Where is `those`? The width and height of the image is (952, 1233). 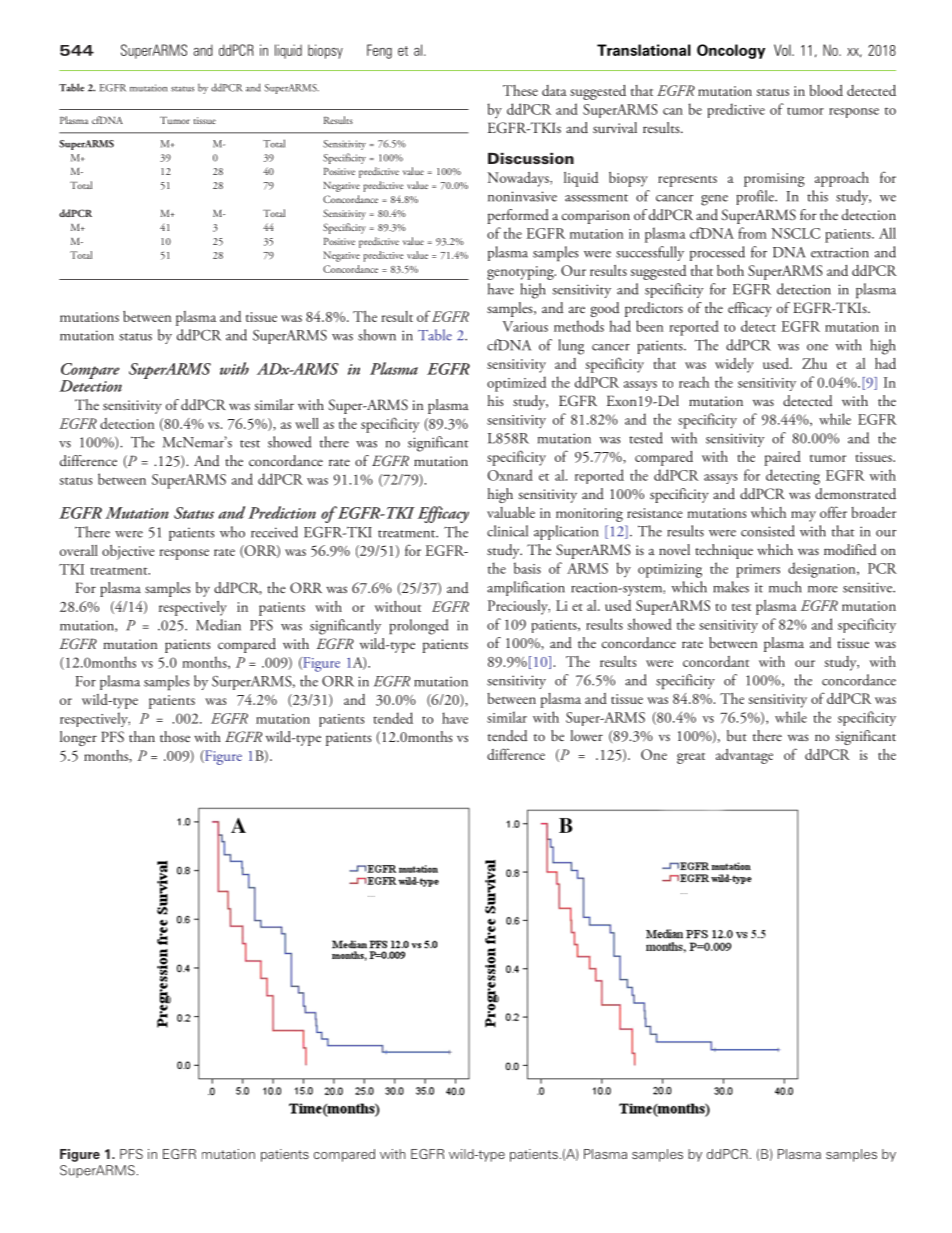
those is located at coordinates (175, 736).
